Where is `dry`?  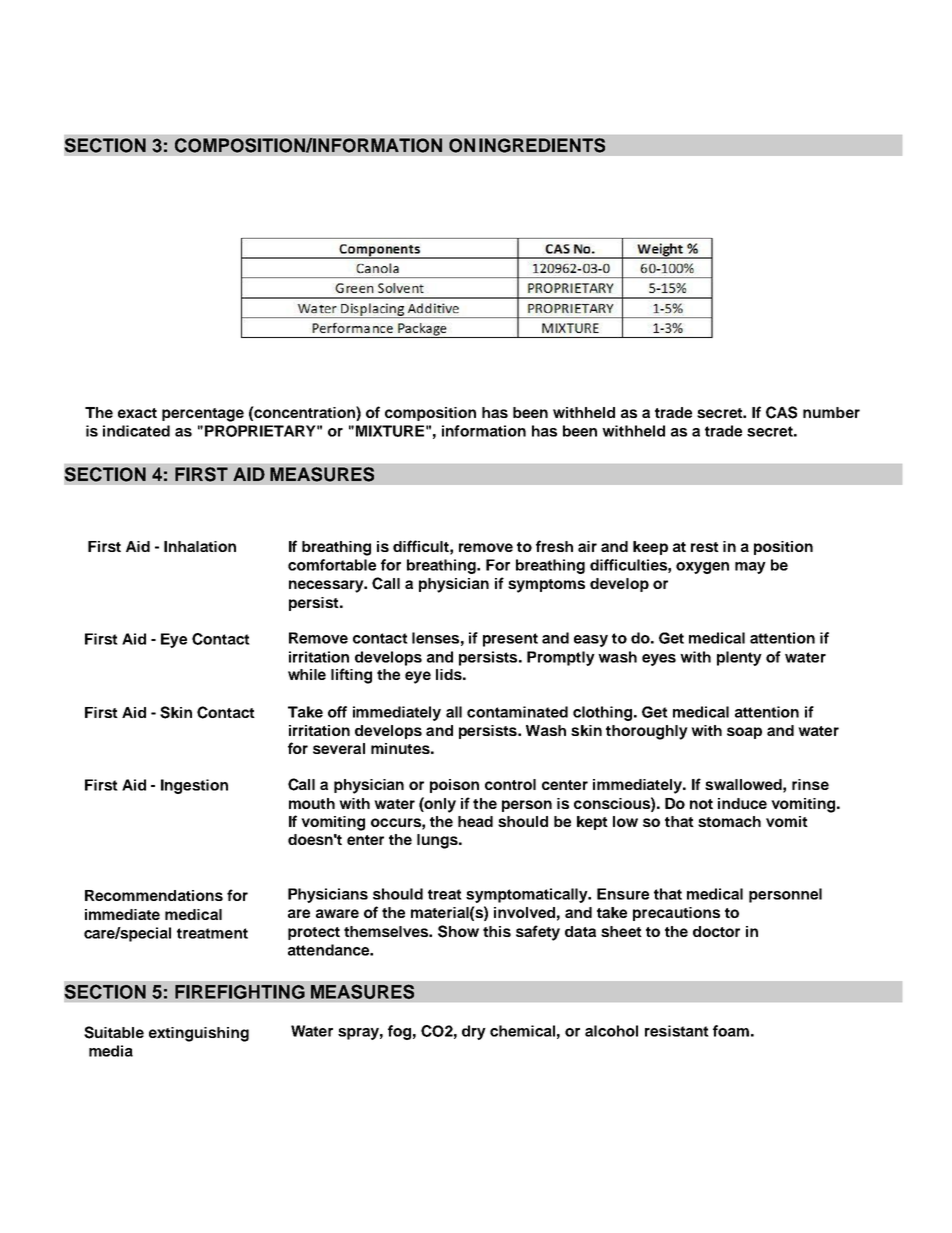 dry is located at coordinates (474, 1032).
